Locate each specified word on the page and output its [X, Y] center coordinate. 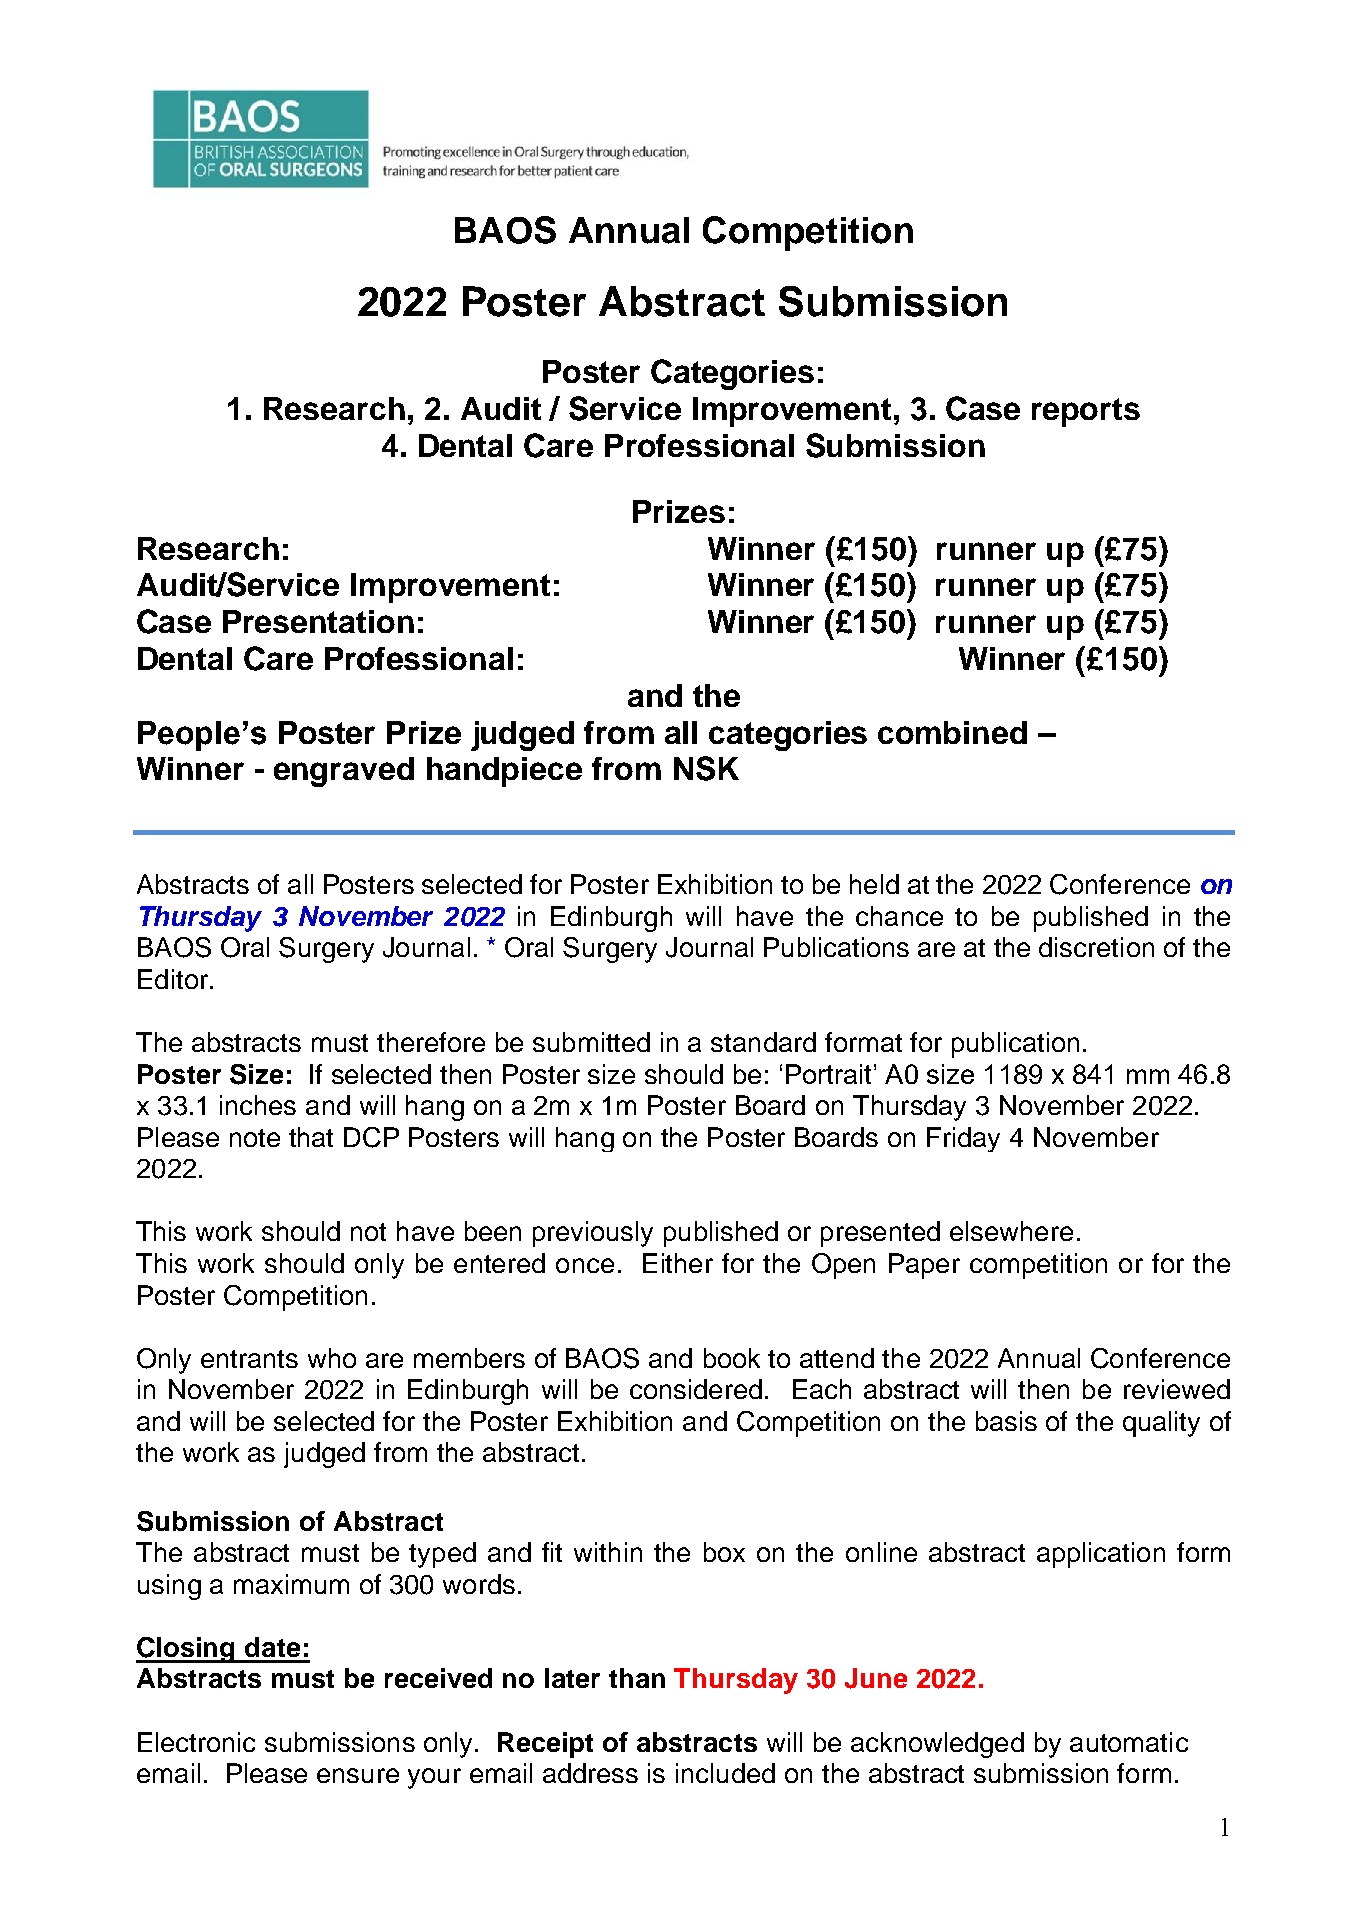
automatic [1129, 1742]
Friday [963, 1139]
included [725, 1773]
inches [258, 1105]
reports [1086, 412]
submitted [591, 1042]
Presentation [318, 621]
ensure [358, 1775]
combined [952, 732]
